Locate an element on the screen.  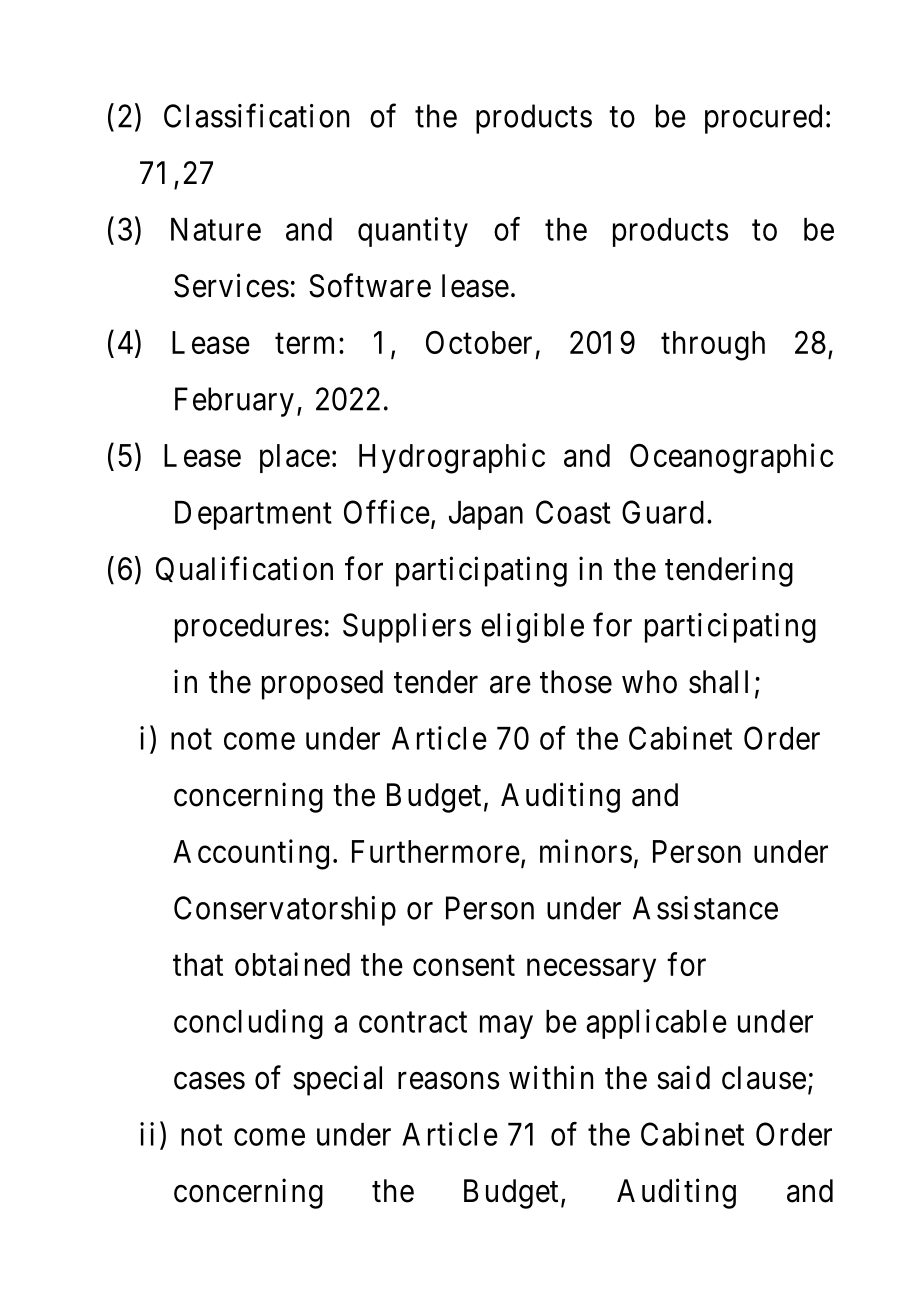
Furthermore is located at coordinates (436, 851).
